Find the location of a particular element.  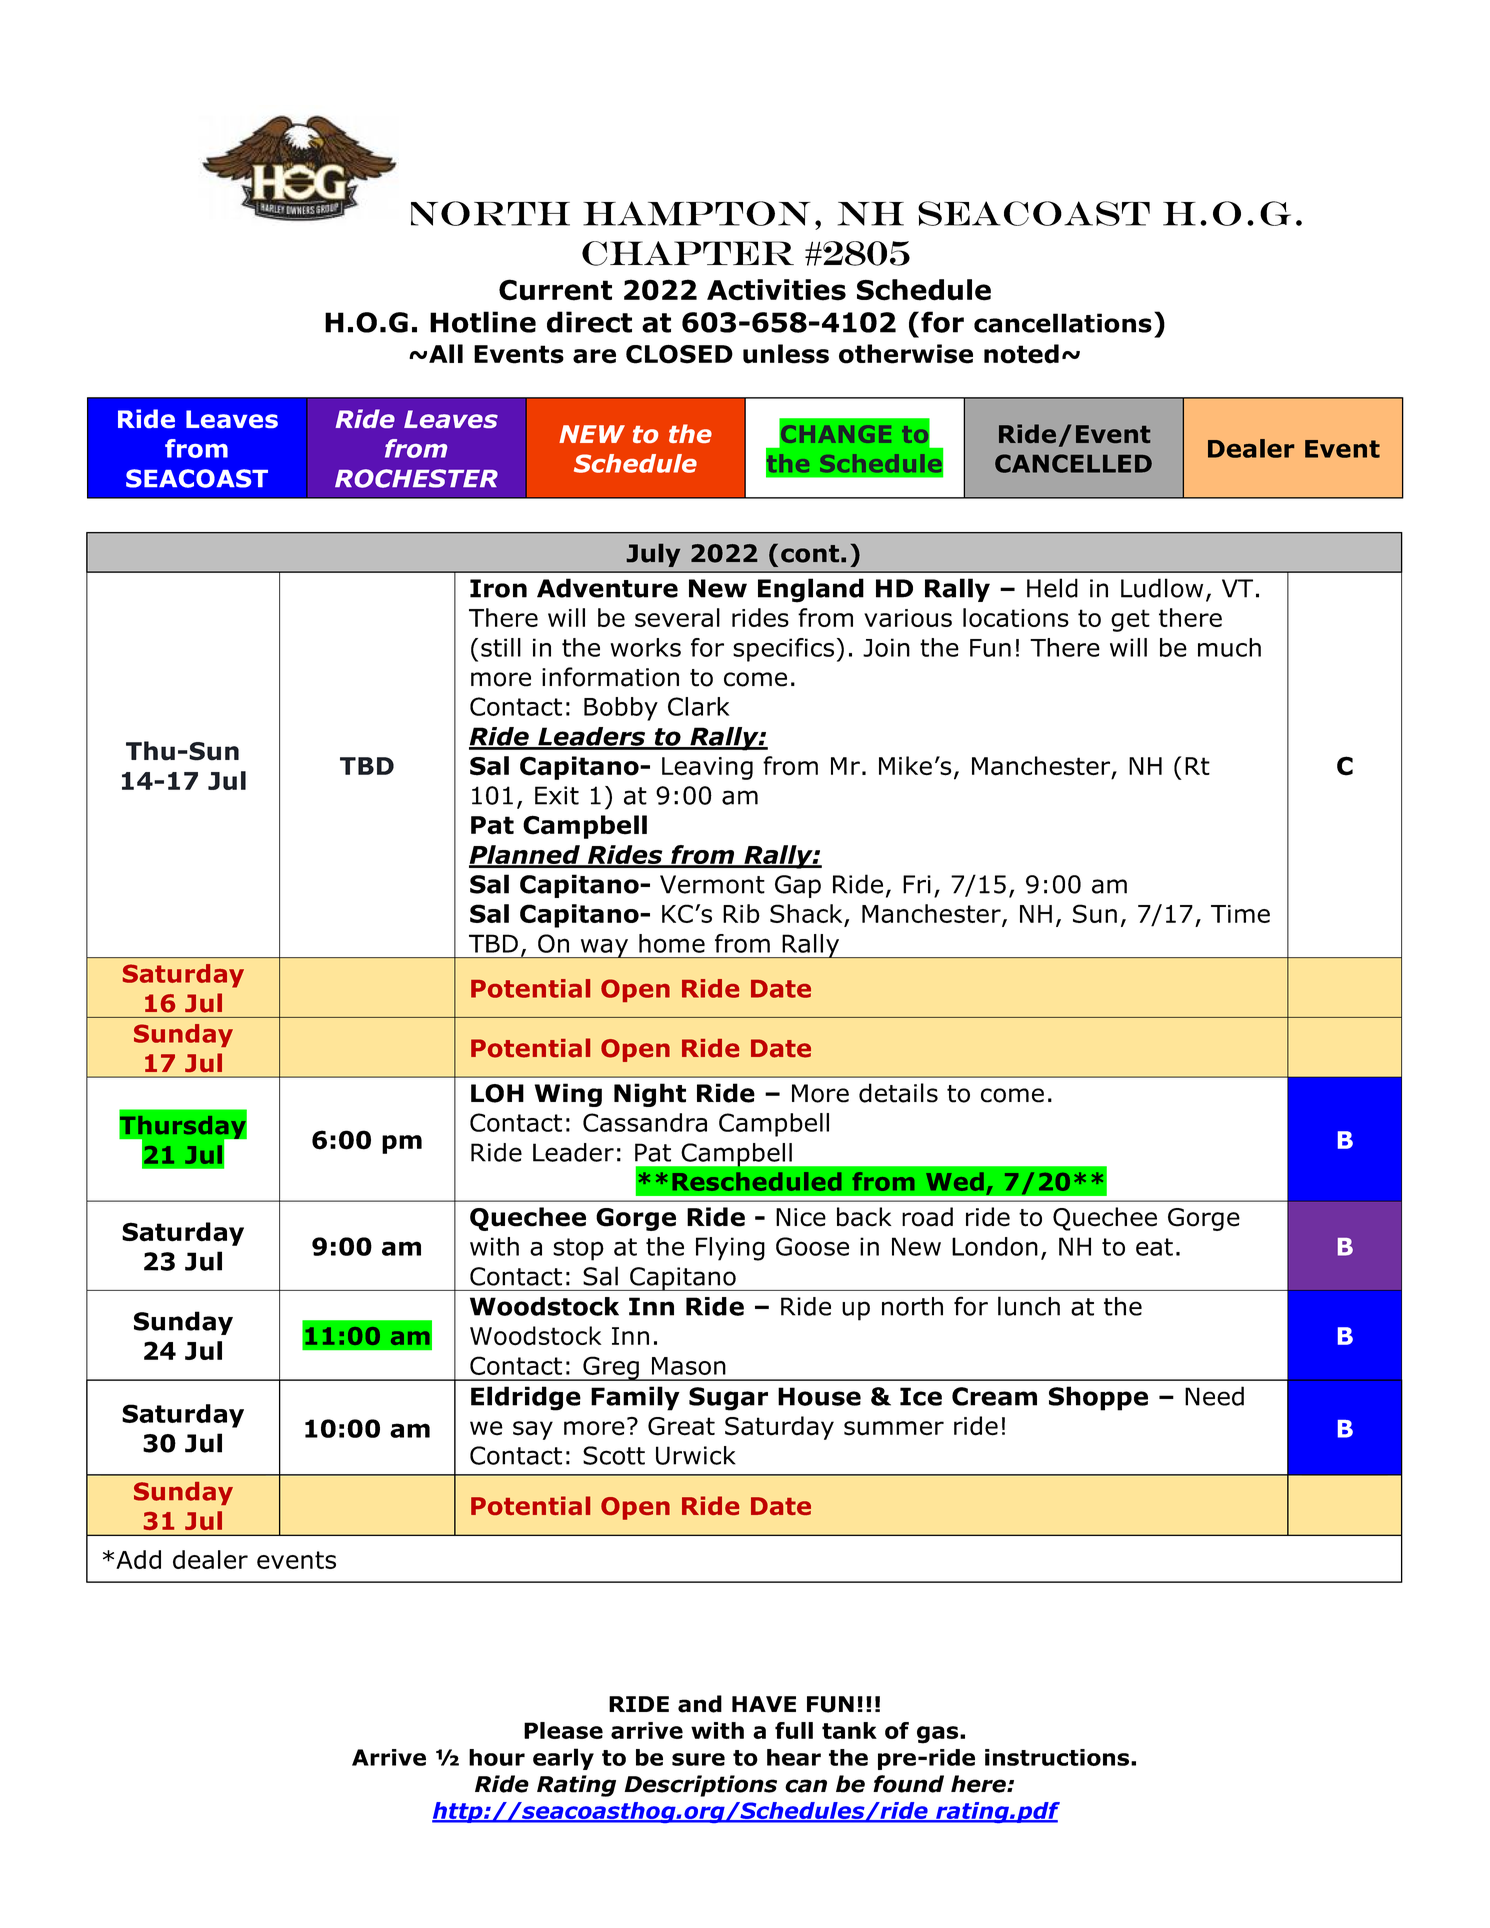

Hotline is located at coordinates (483, 322).
